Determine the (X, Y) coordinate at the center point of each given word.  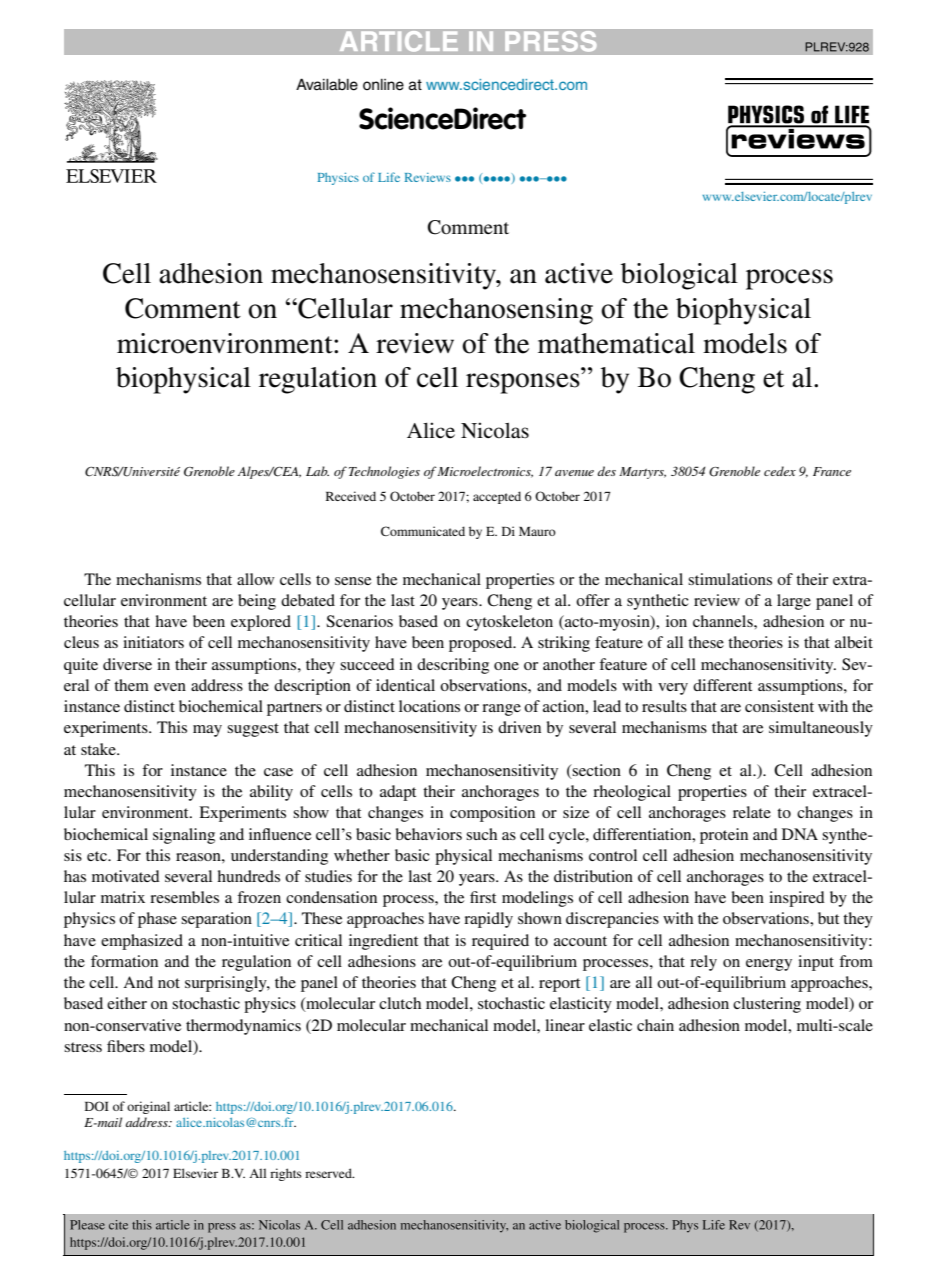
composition (492, 814)
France (832, 471)
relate (752, 812)
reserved (329, 1173)
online (383, 84)
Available (327, 84)
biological (679, 276)
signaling (184, 836)
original (148, 1107)
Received (351, 496)
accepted (497, 497)
